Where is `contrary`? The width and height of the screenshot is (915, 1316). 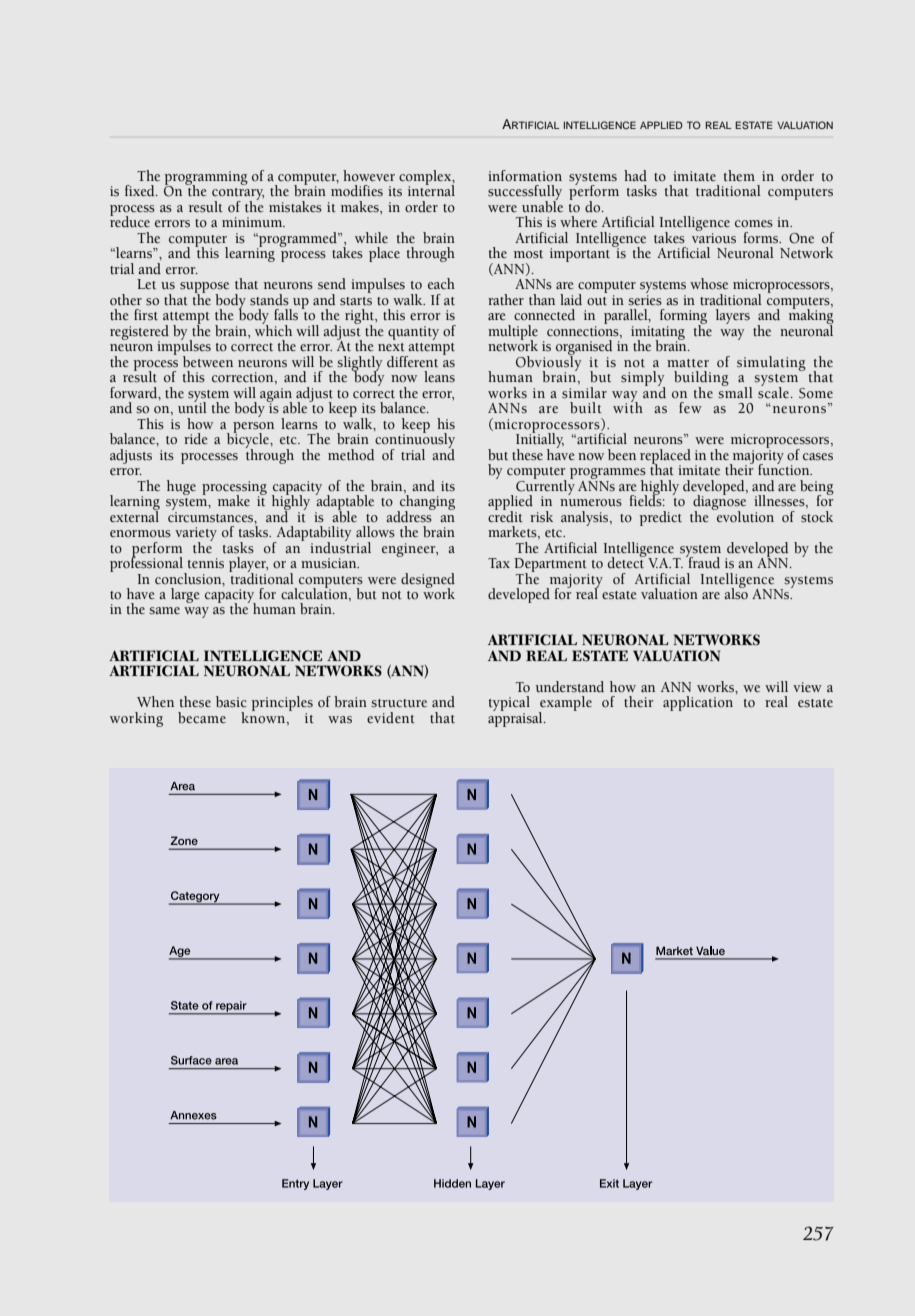 contrary is located at coordinates (238, 195).
